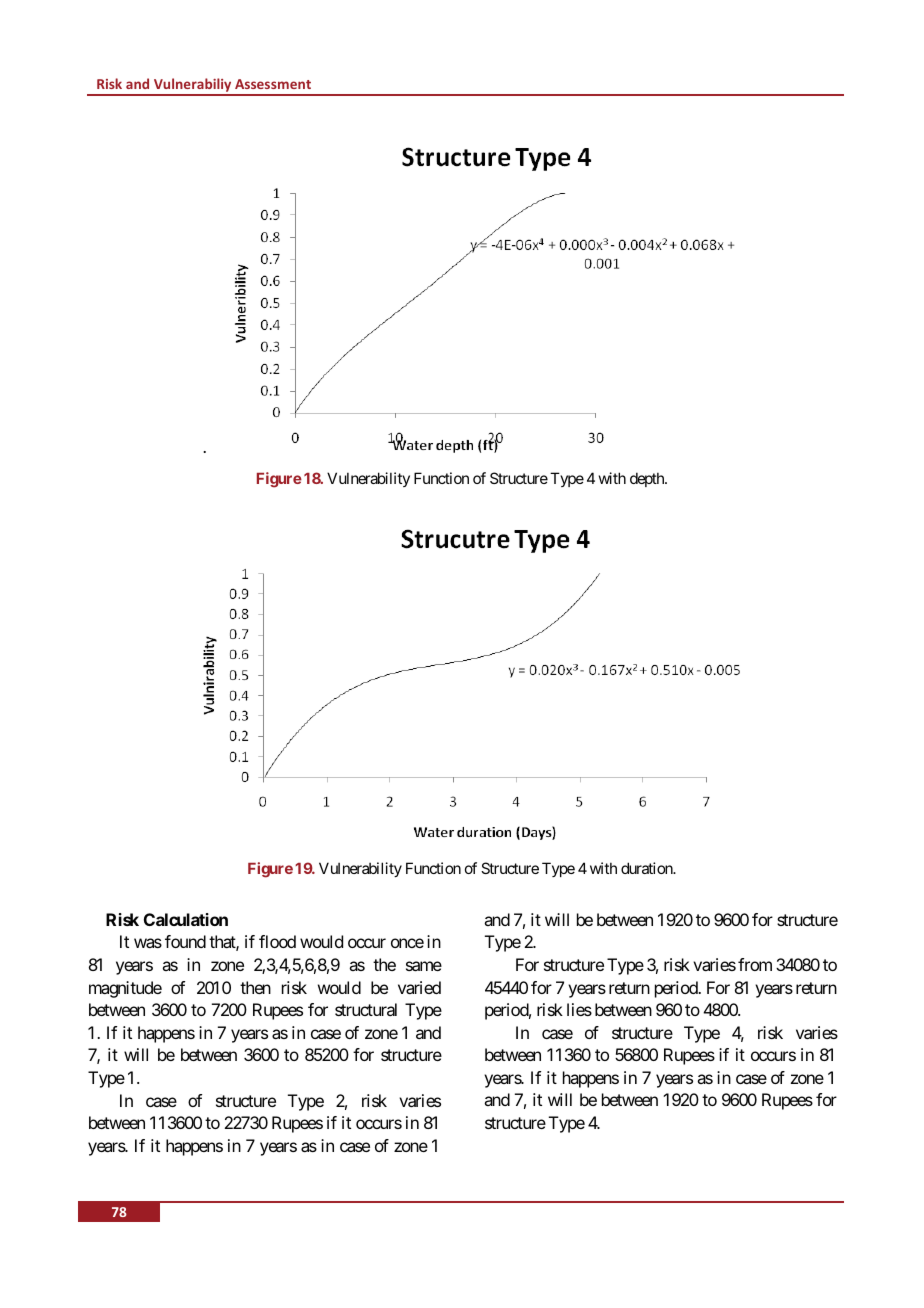 This screenshot has height=1308, width=924. What do you see at coordinates (277, 941) in the screenshot?
I see `flood` at bounding box center [277, 941].
